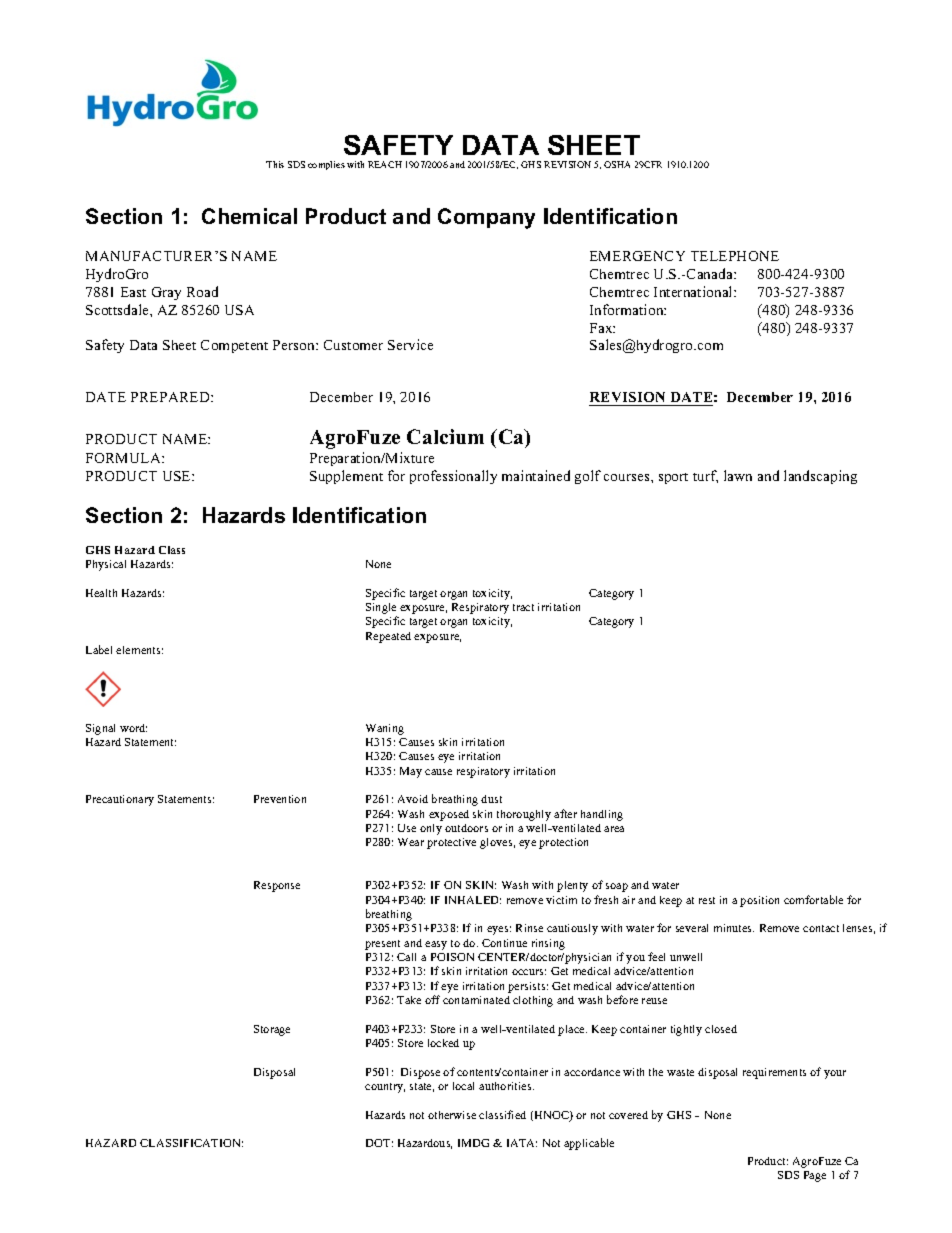  What do you see at coordinates (249, 216) in the page?
I see `Chemical` at bounding box center [249, 216].
